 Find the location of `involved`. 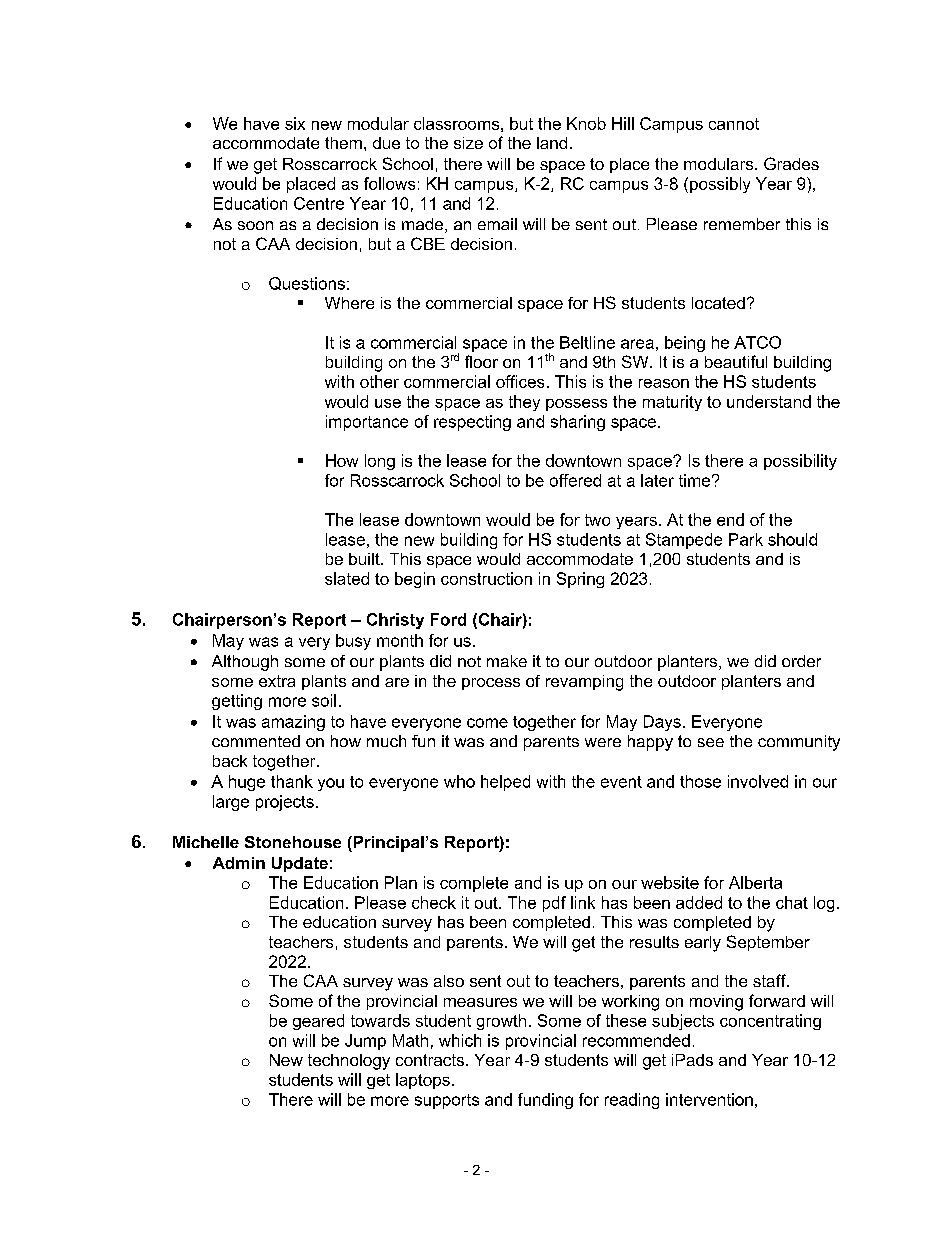

involved is located at coordinates (758, 781).
